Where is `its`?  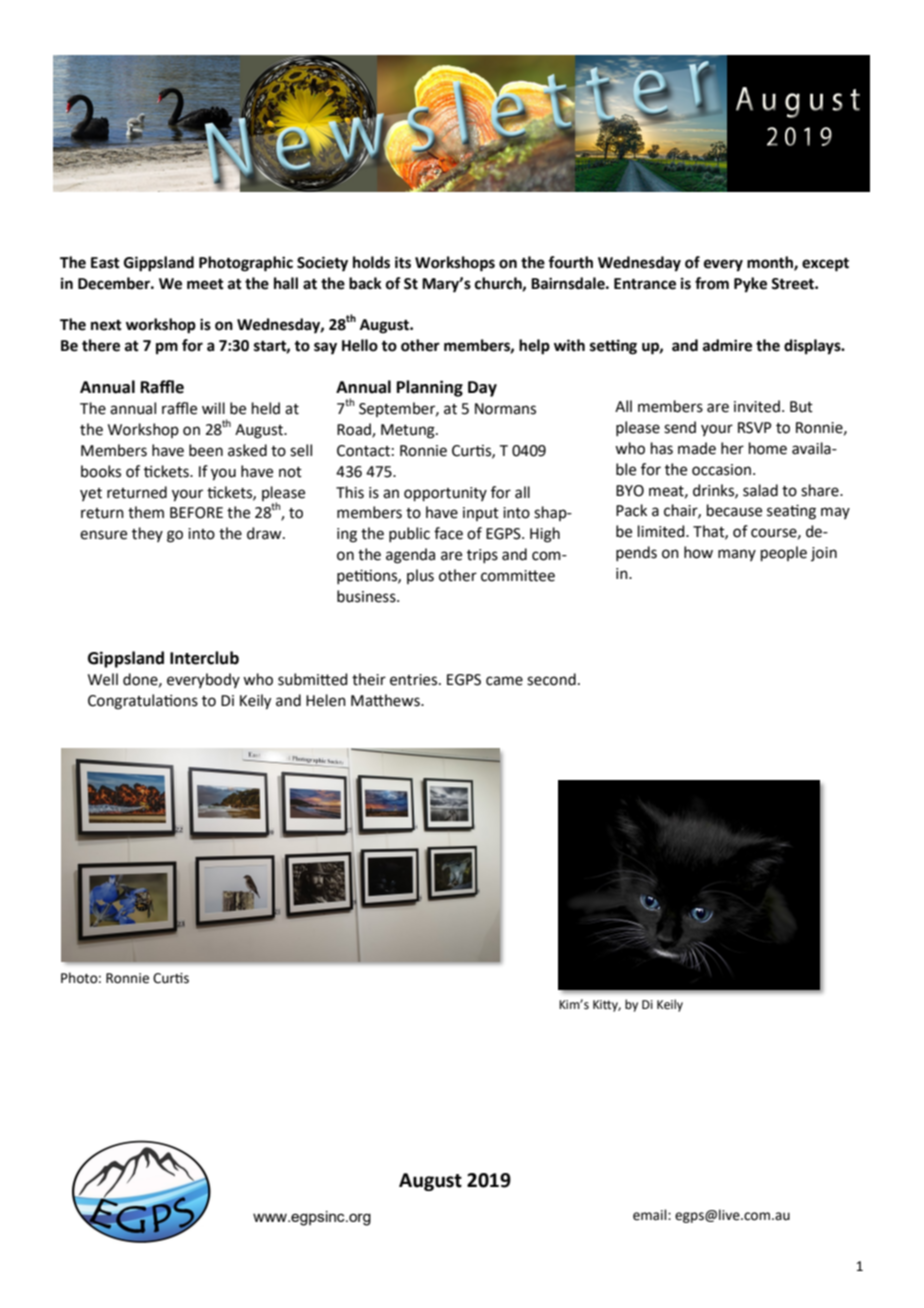
its is located at coordinates (403, 262).
